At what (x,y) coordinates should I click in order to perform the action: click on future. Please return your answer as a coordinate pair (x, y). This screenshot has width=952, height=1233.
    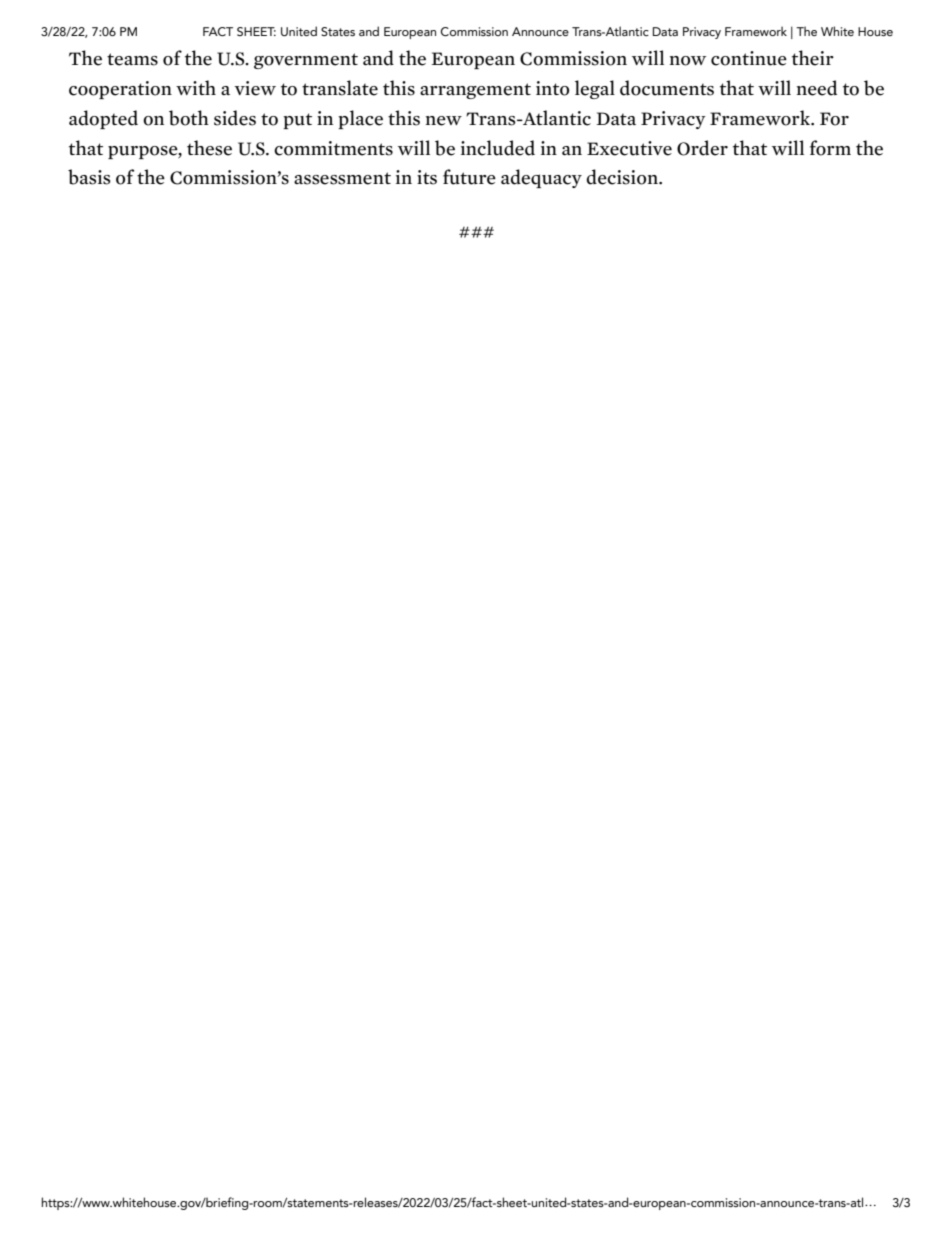
    Looking at the image, I should click on (469, 177).
